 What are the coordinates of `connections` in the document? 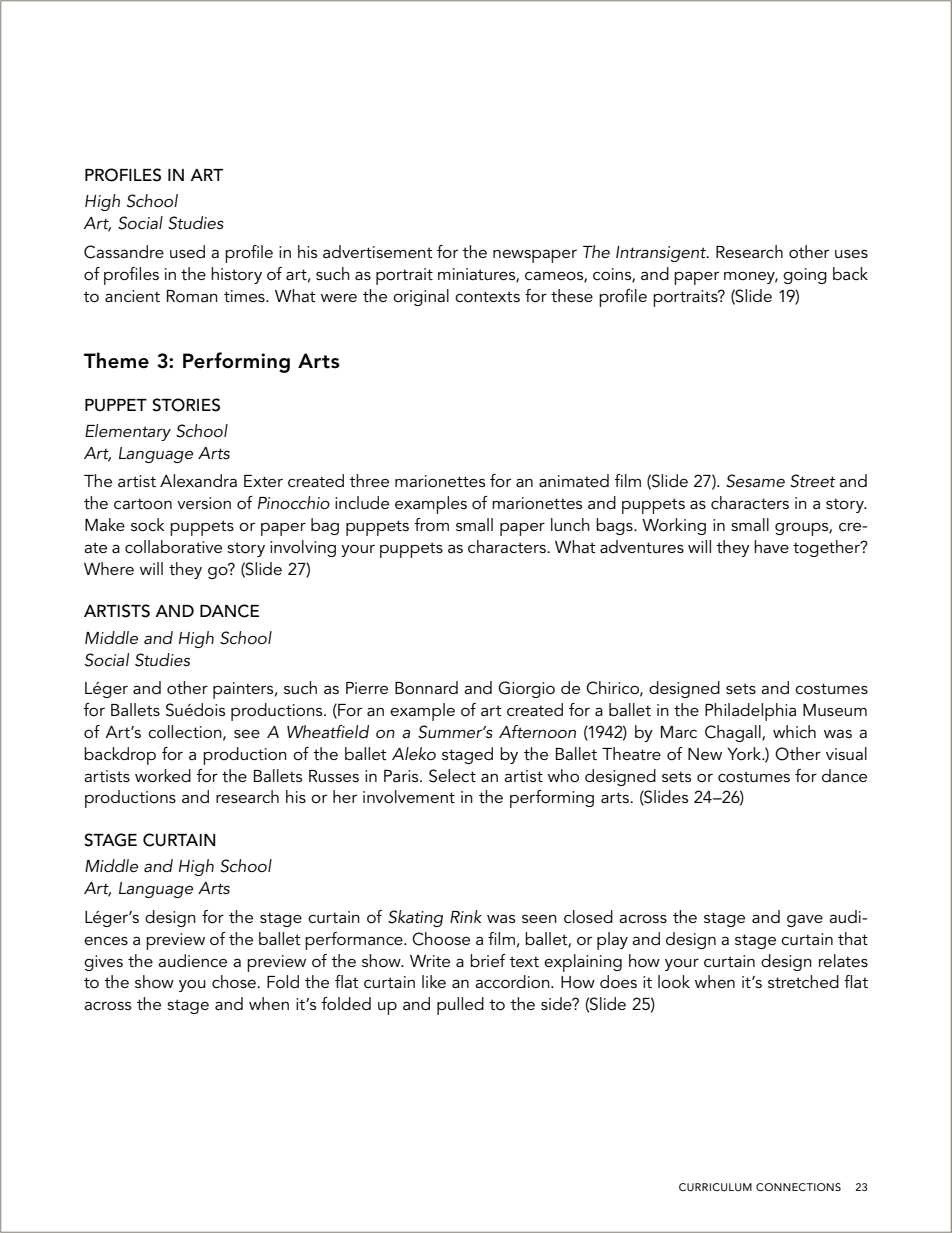 It's located at (798, 1187).
